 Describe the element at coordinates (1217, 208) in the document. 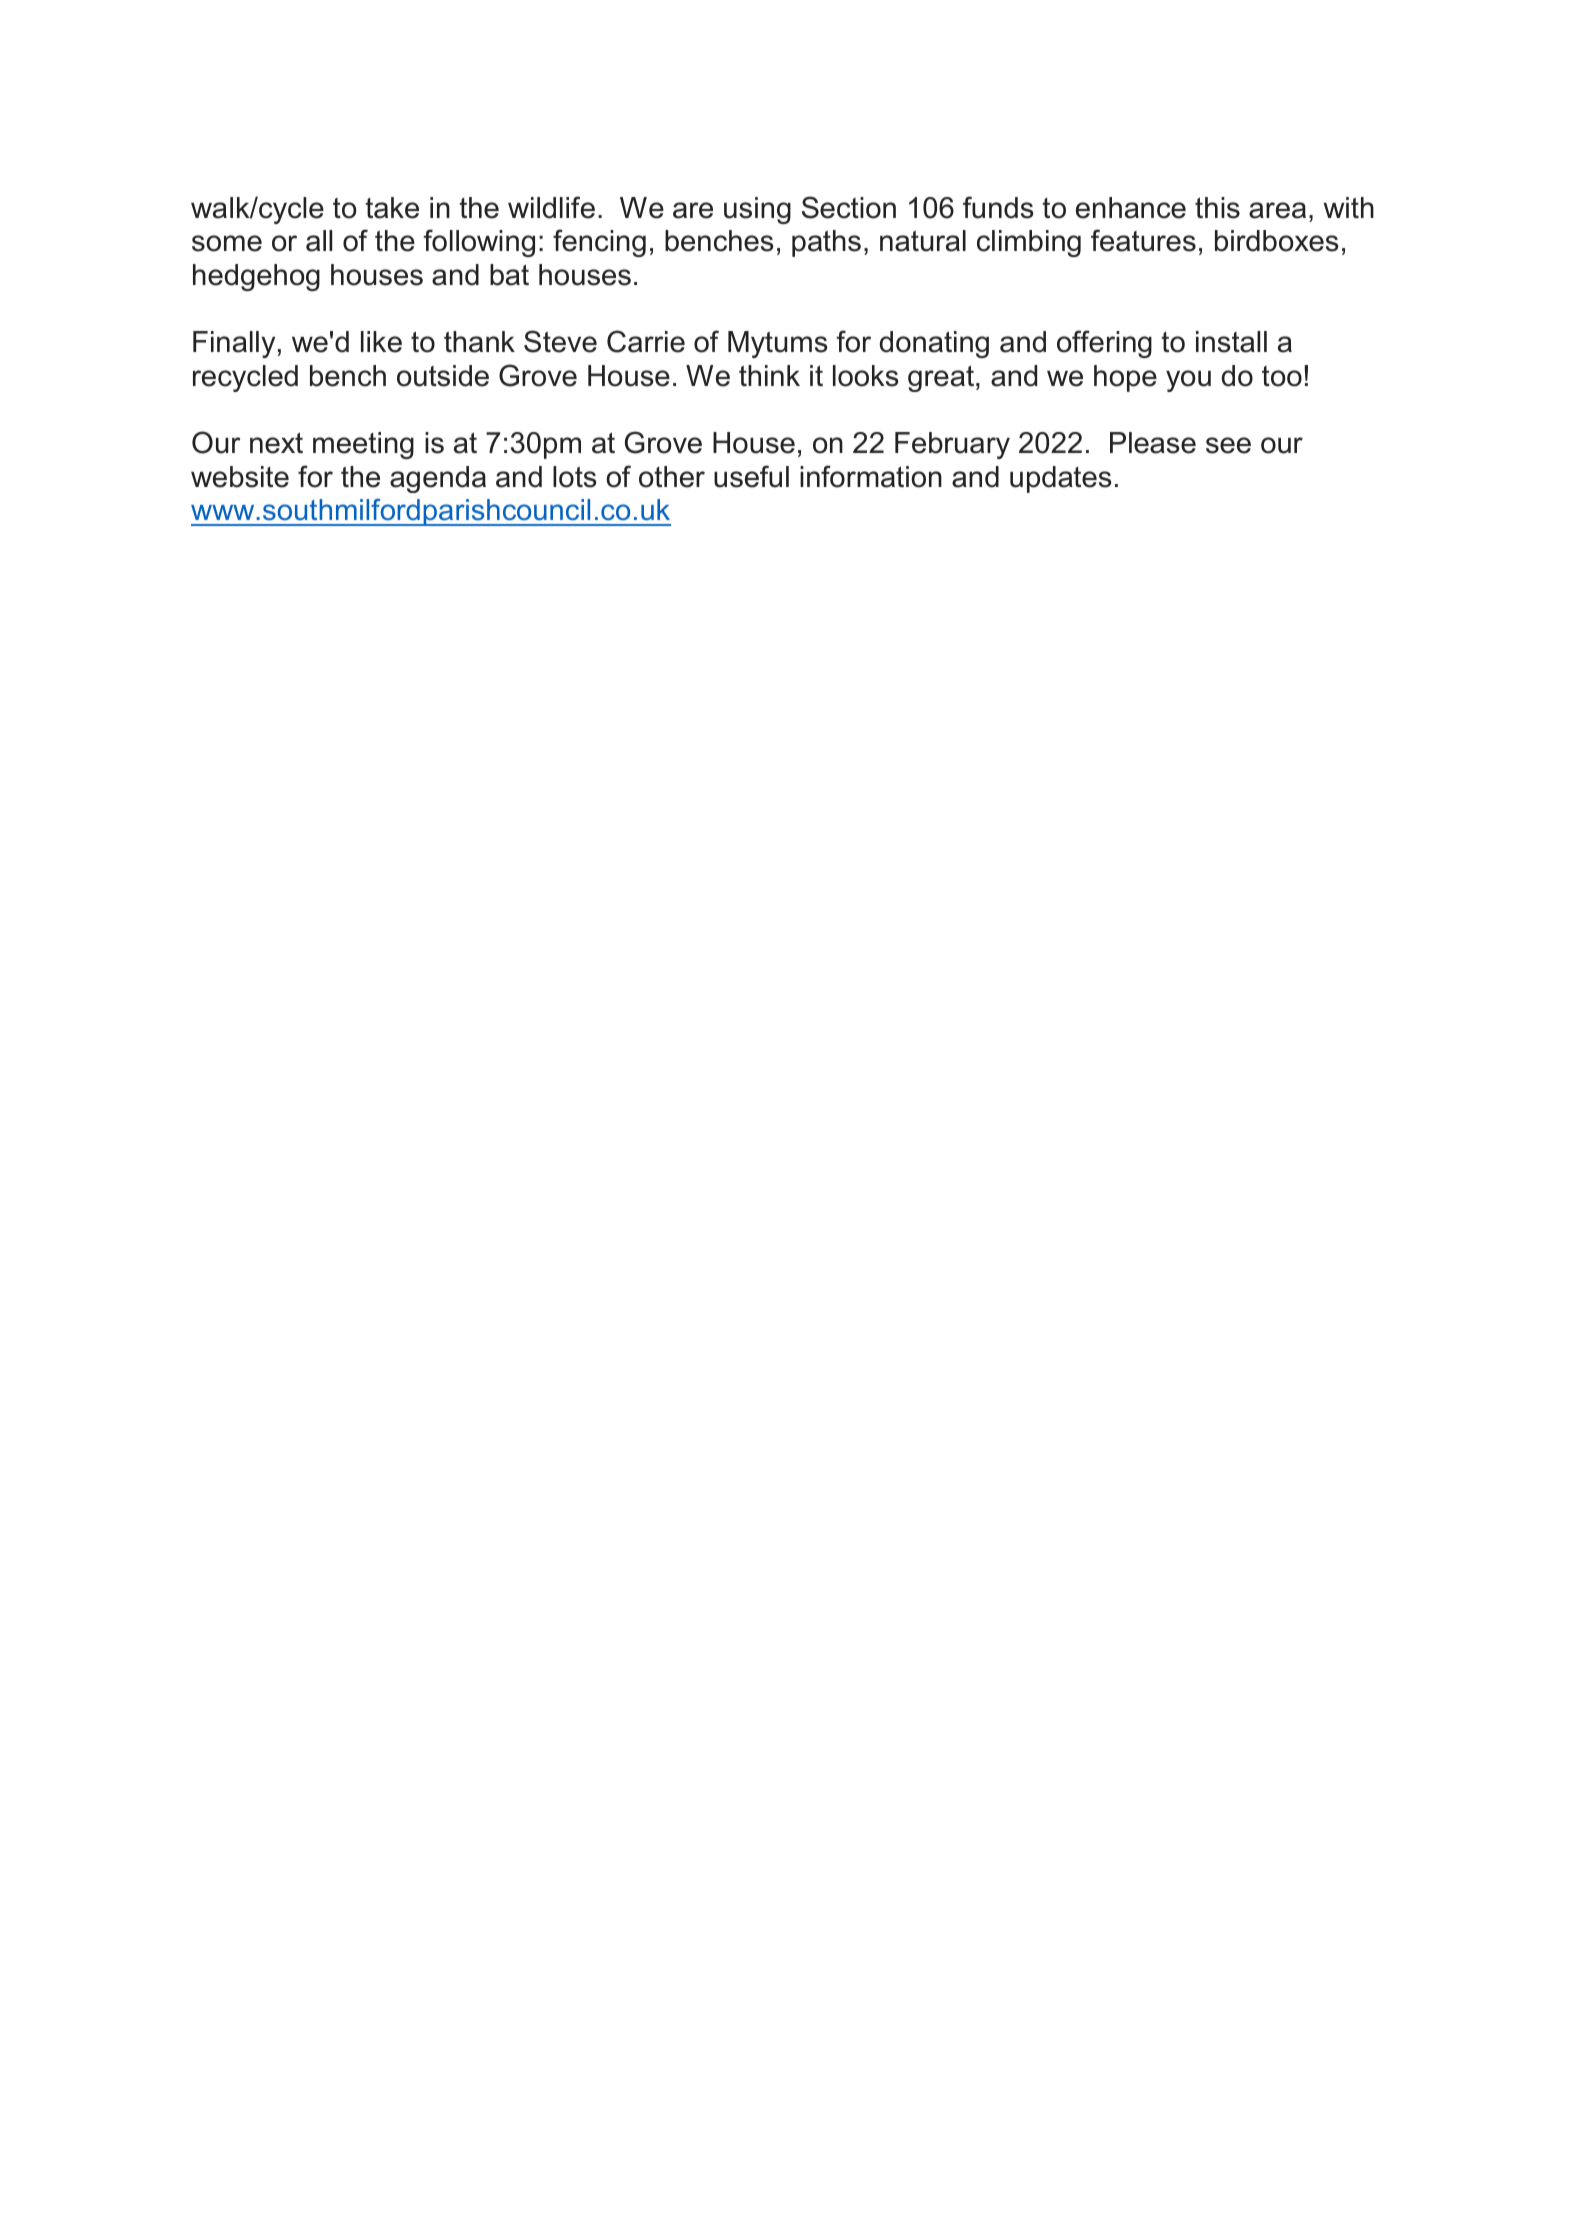

I see `this` at that location.
